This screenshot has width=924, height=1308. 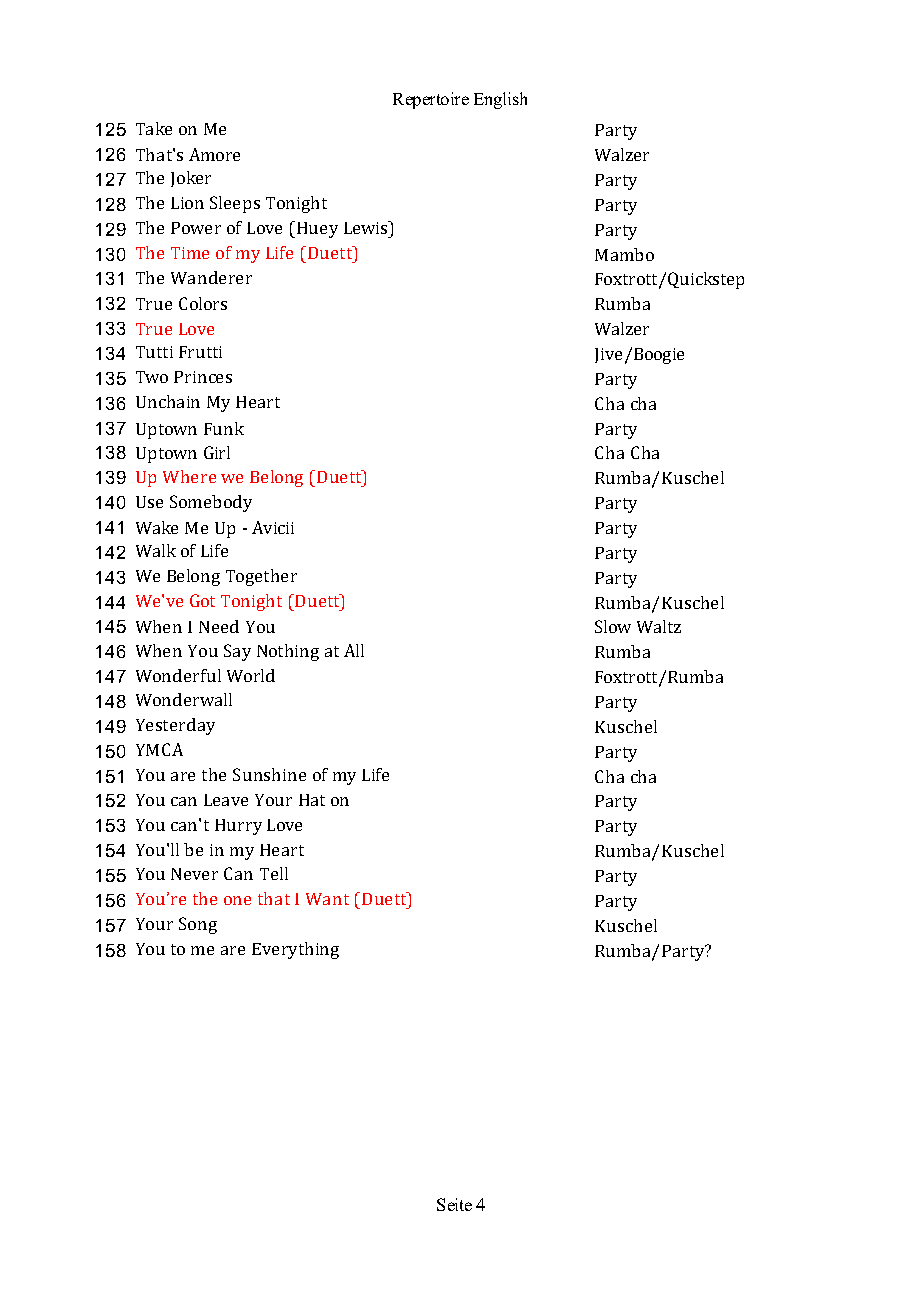 What do you see at coordinates (327, 899) in the screenshot?
I see `Want` at bounding box center [327, 899].
